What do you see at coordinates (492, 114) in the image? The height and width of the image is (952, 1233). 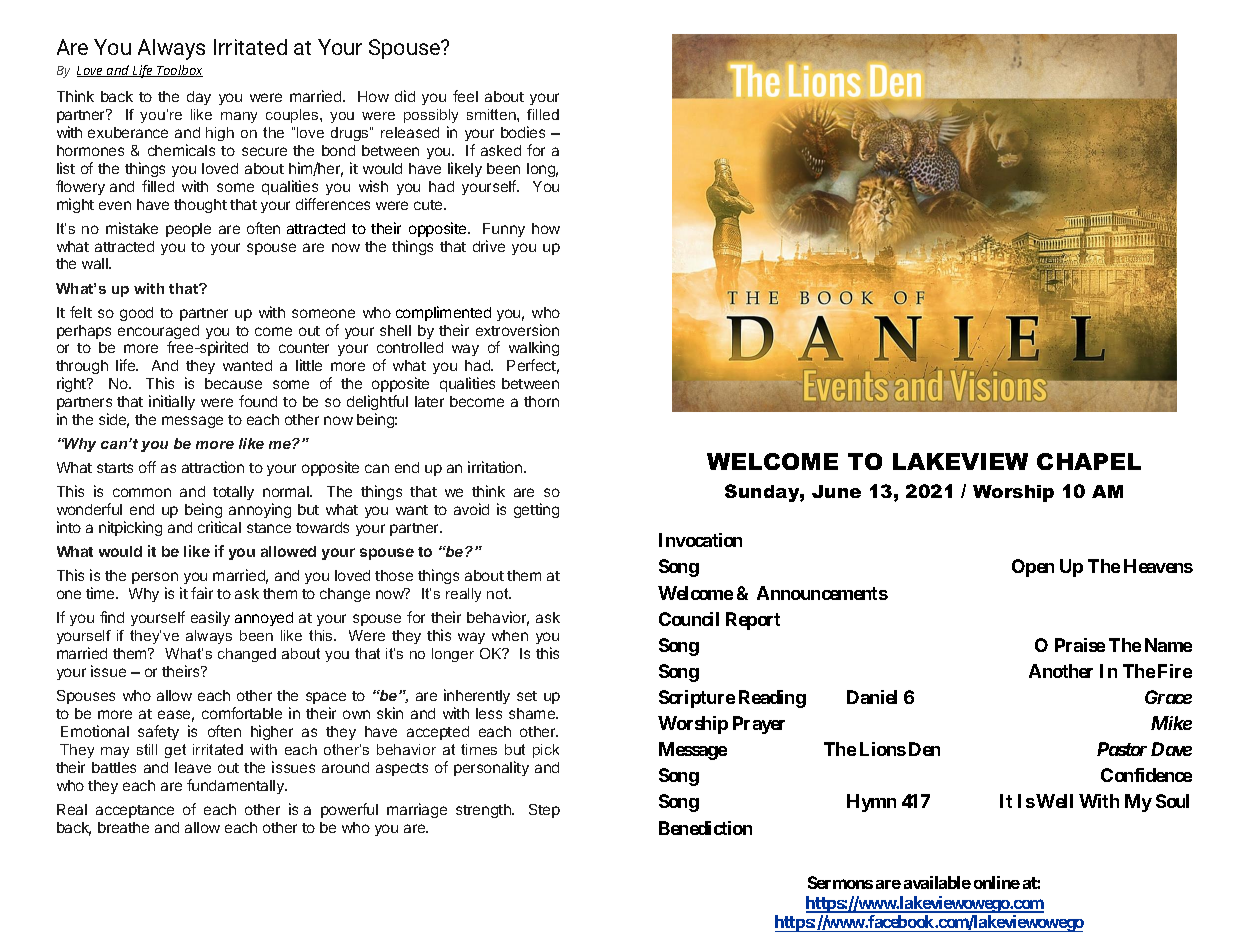 I see `smitten` at bounding box center [492, 114].
